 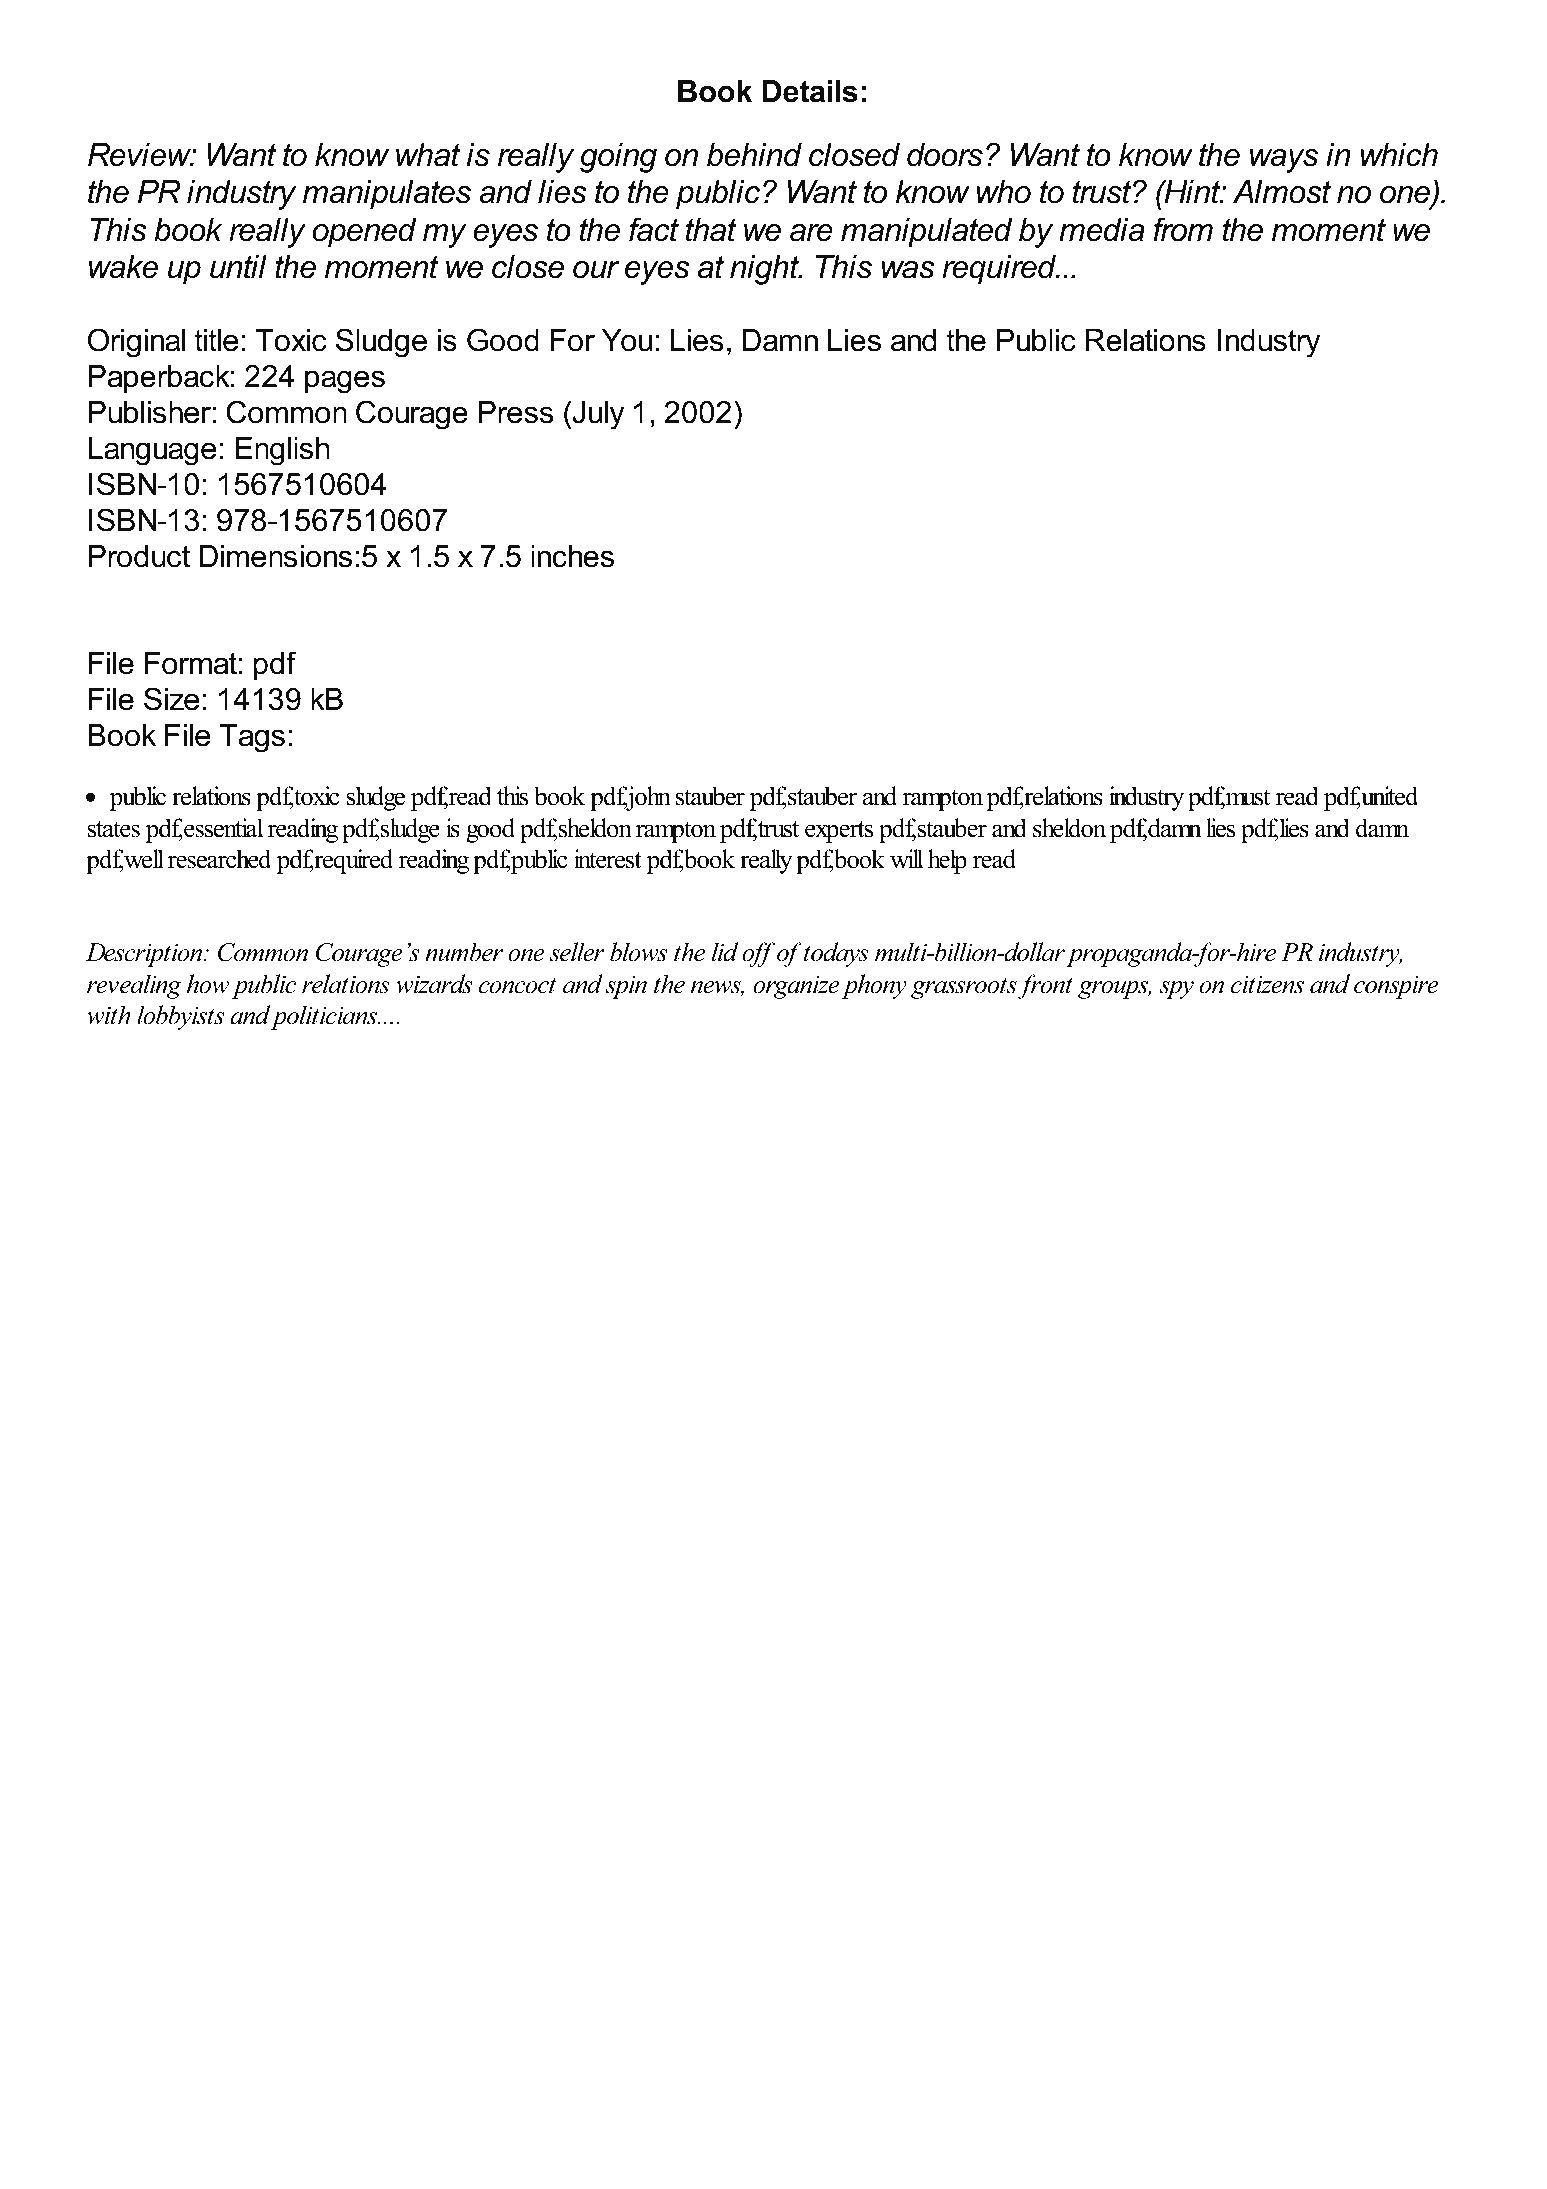 What do you see at coordinates (907, 858) in the page?
I see `will` at bounding box center [907, 858].
